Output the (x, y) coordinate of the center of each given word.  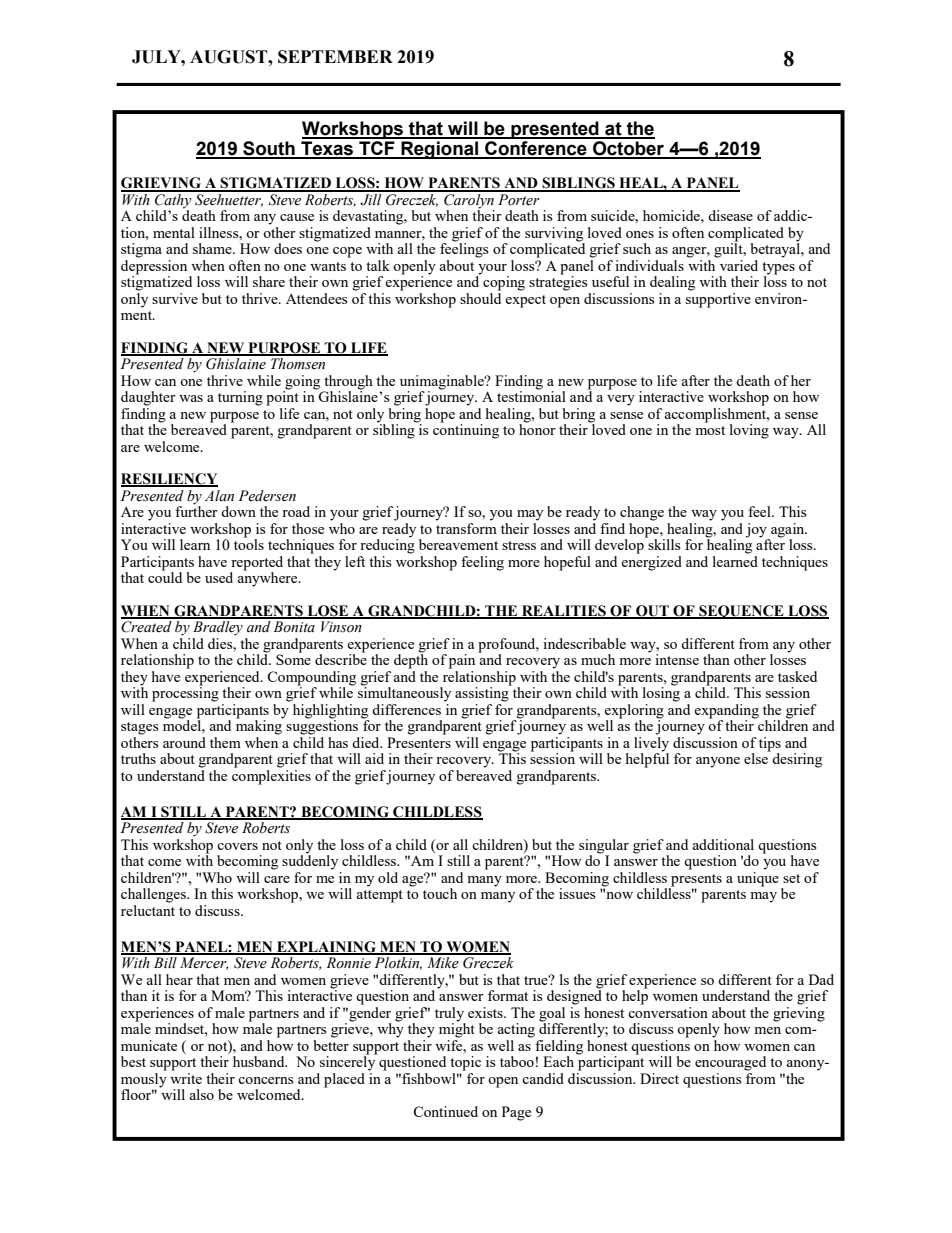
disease (730, 215)
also (201, 1094)
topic (465, 1063)
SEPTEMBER (335, 57)
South (269, 149)
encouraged (730, 1063)
